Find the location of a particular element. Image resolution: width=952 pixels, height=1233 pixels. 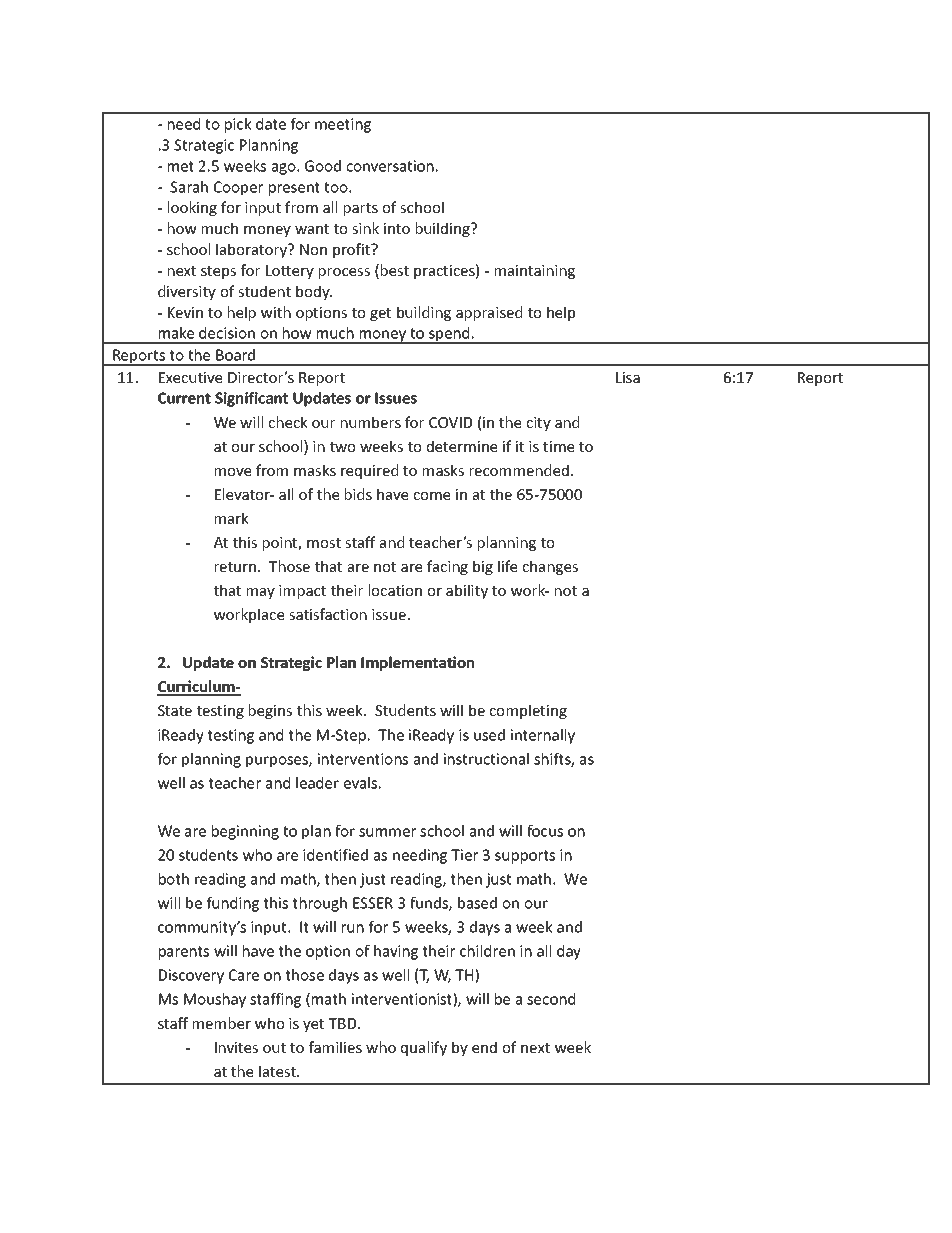

required is located at coordinates (369, 471).
